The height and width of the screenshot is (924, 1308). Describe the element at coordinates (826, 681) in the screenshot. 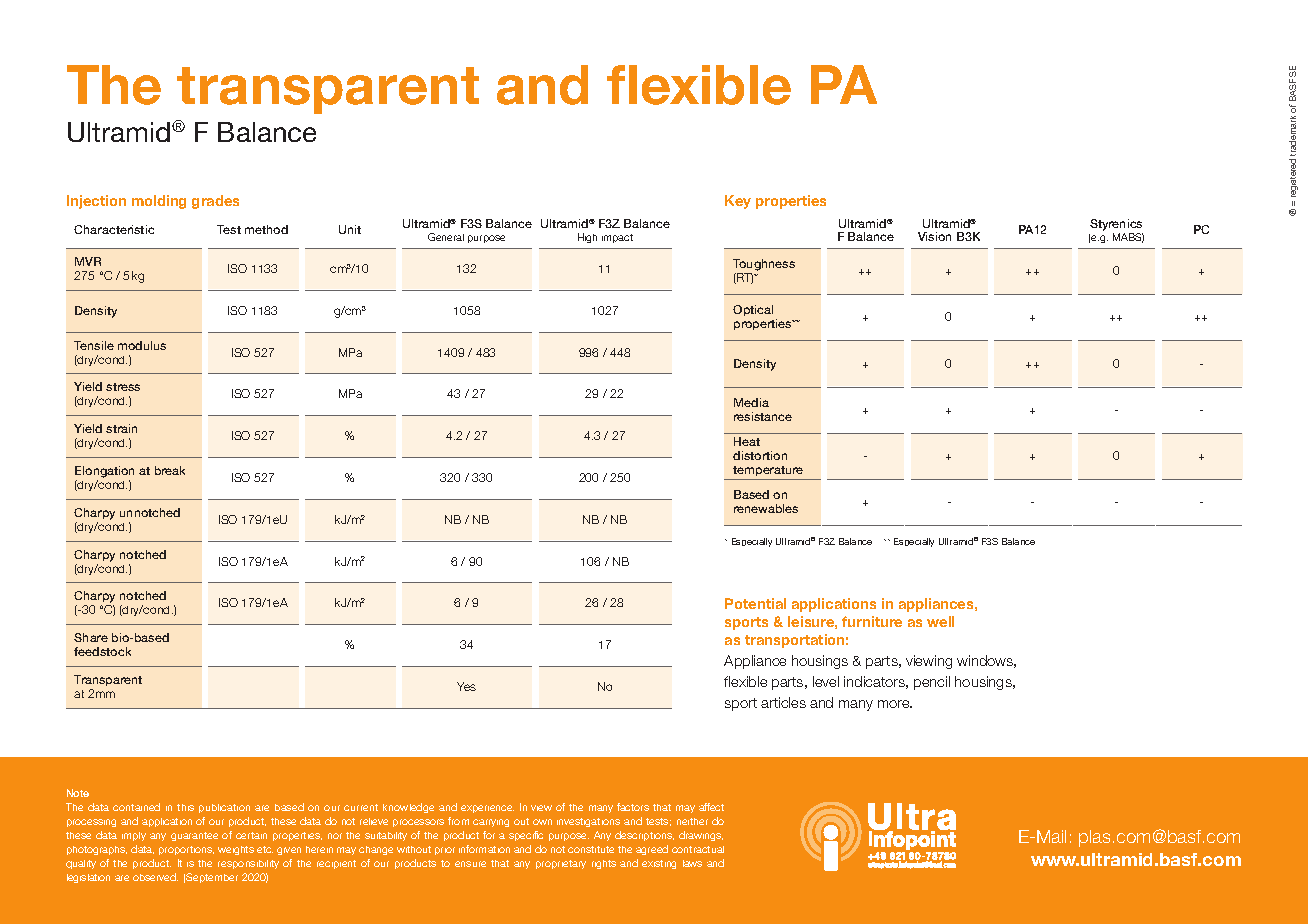

I see `level` at that location.
